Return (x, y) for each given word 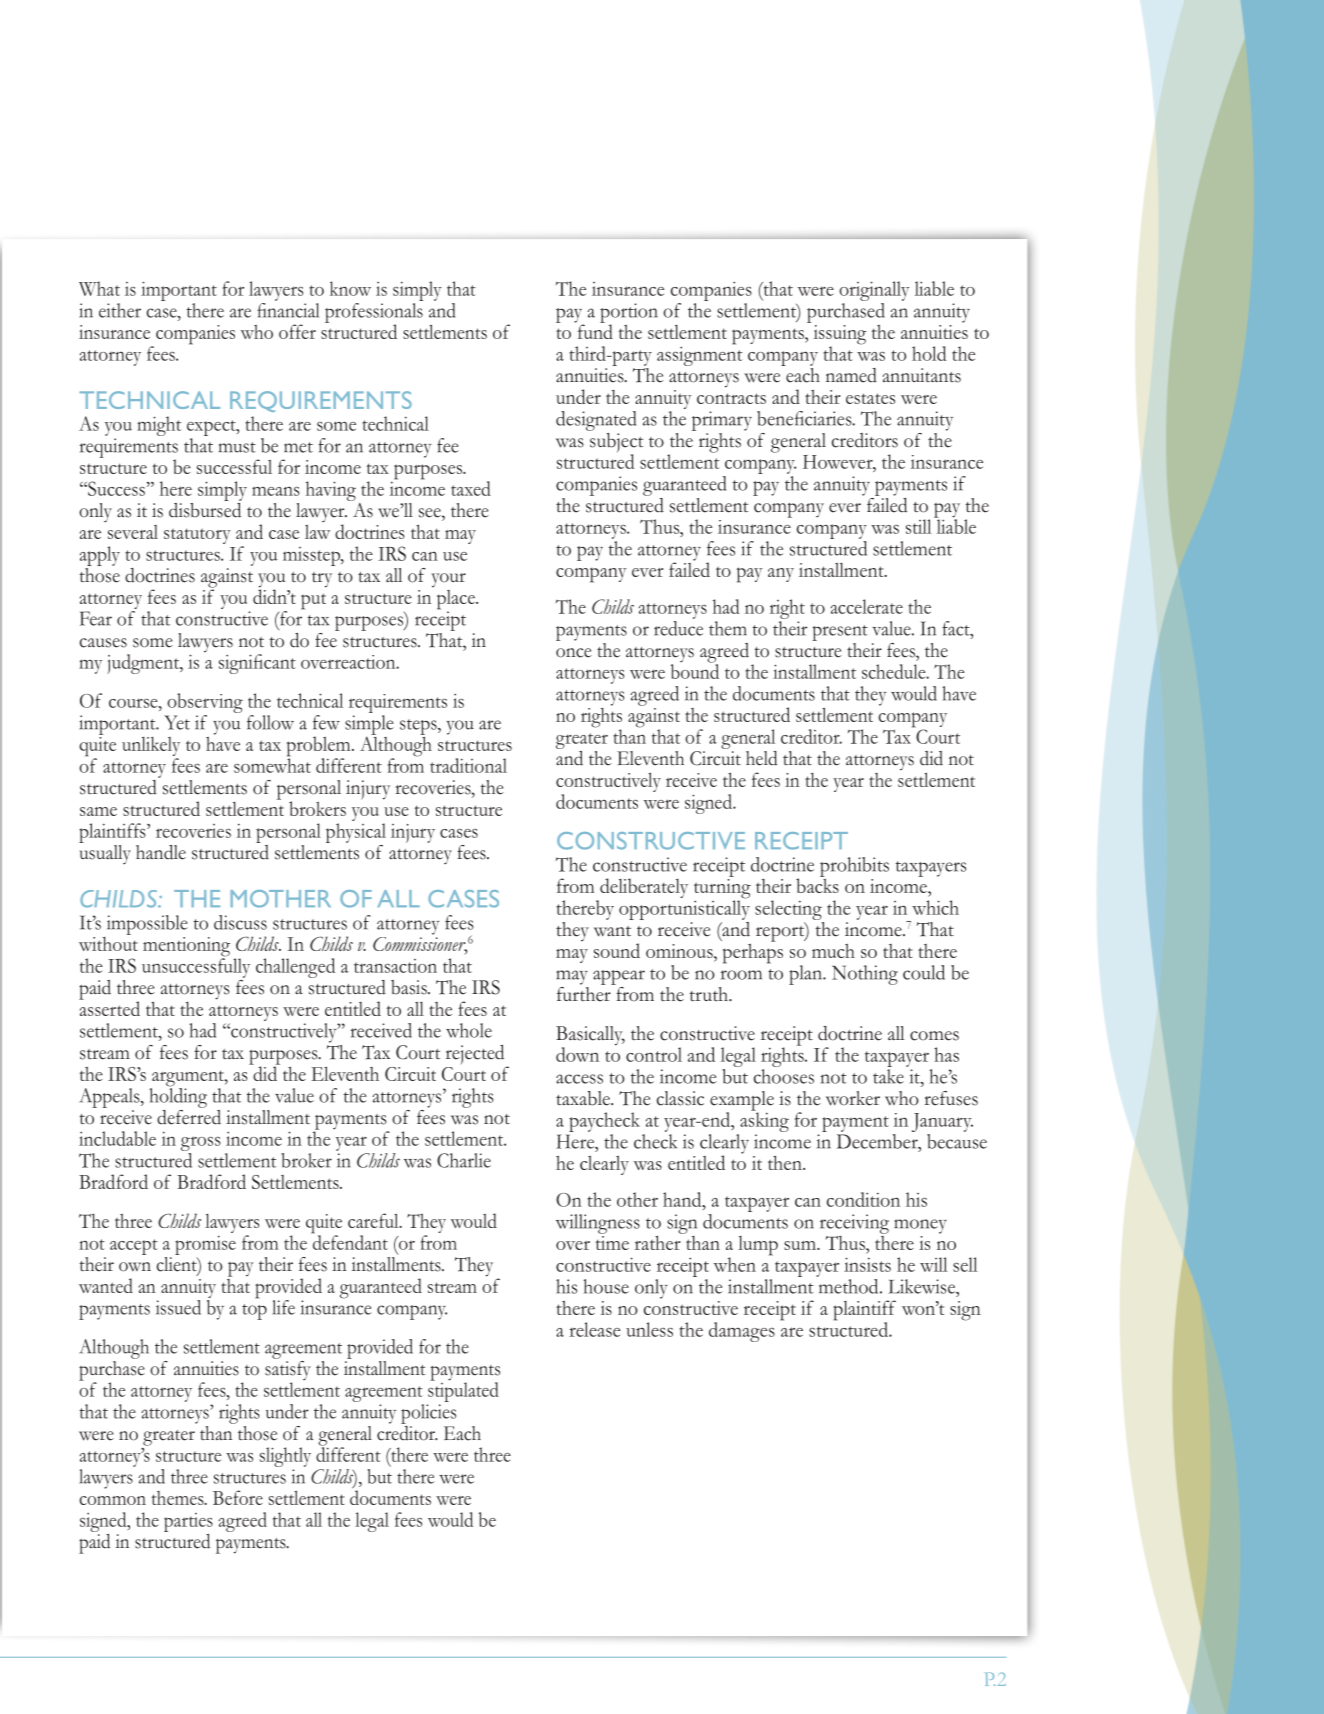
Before (238, 1497)
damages (742, 1332)
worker (853, 1098)
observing (204, 704)
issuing (840, 336)
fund (594, 330)
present (840, 633)
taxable (584, 1098)
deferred (189, 1116)
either (120, 310)
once (574, 653)
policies (428, 1414)
